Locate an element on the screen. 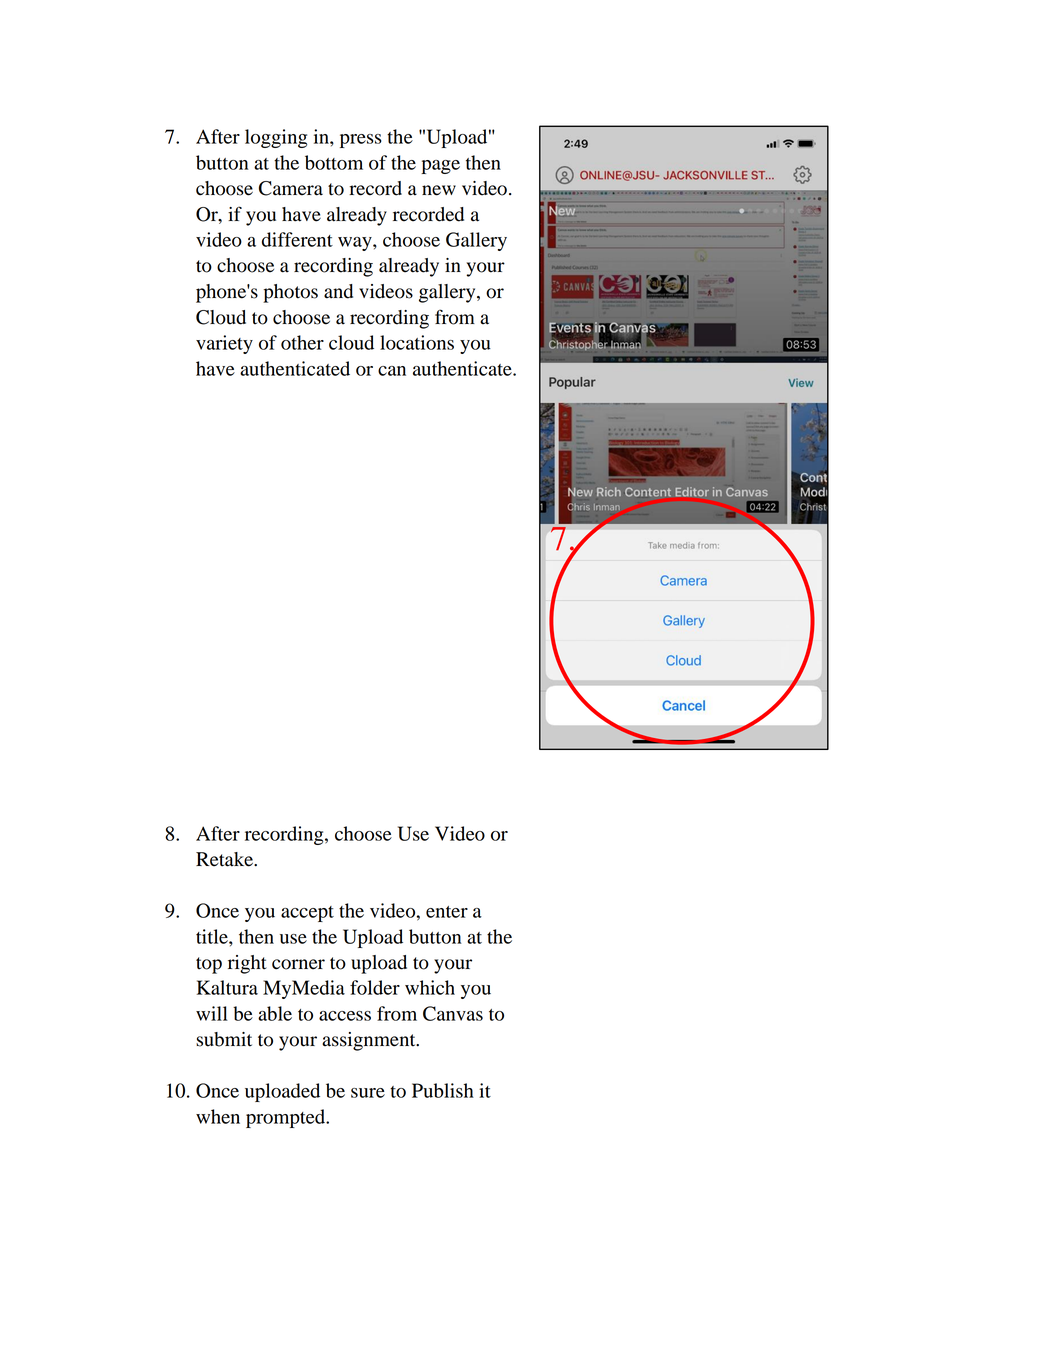  locations is located at coordinates (417, 342).
